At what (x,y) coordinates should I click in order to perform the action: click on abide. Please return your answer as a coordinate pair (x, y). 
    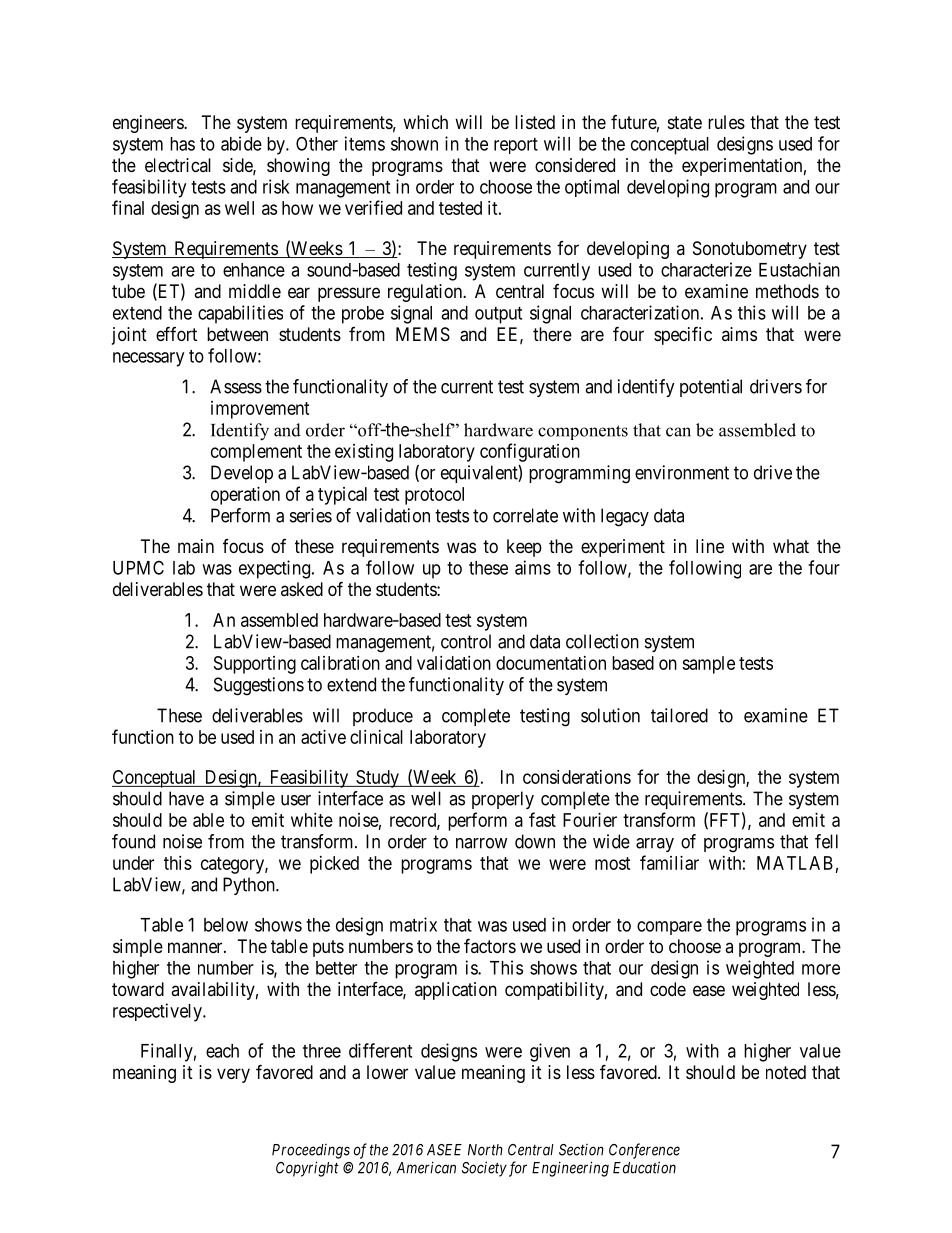
    Looking at the image, I should click on (241, 143).
